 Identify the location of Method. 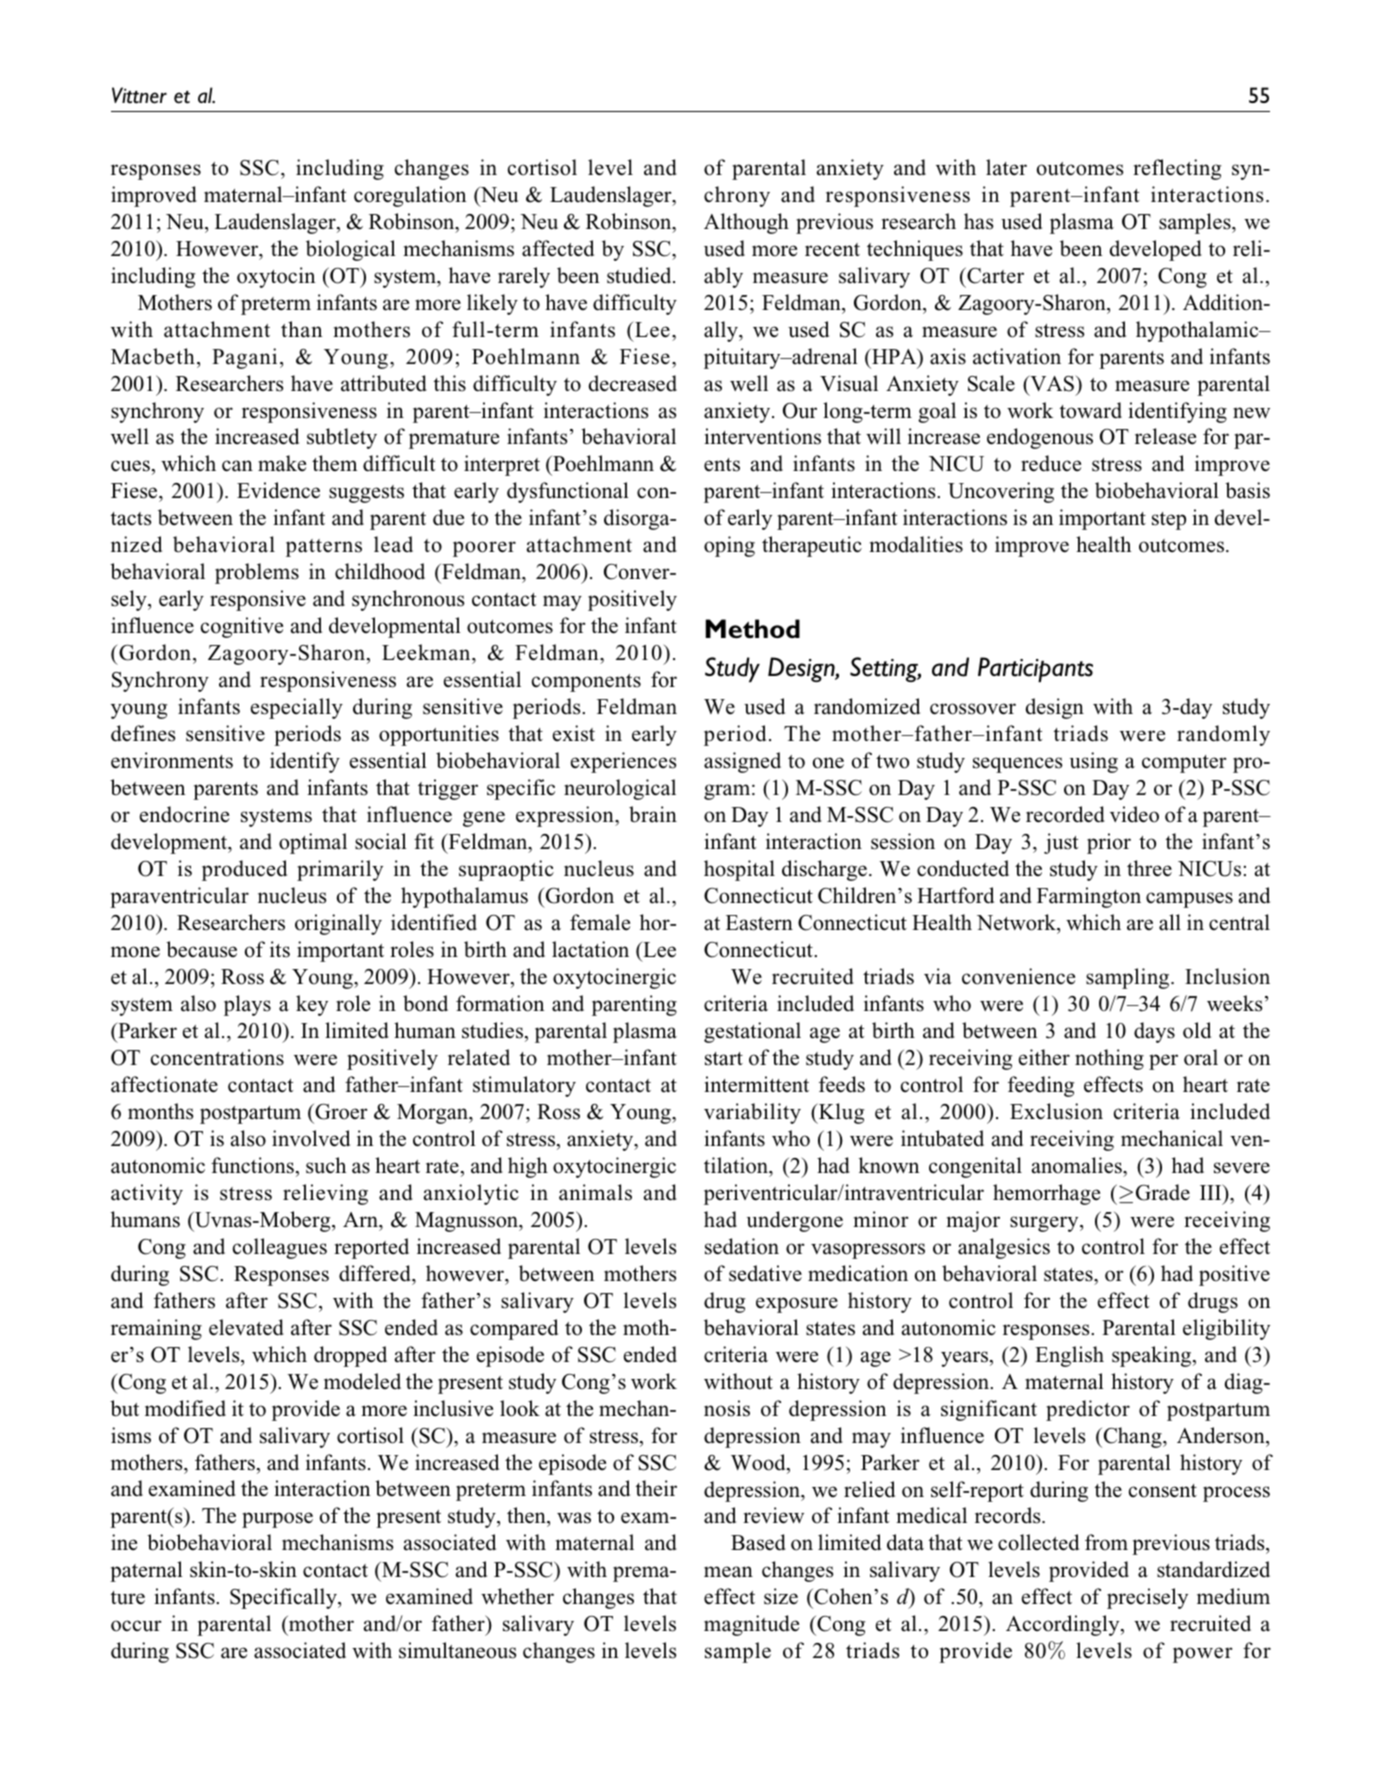
(752, 629).
